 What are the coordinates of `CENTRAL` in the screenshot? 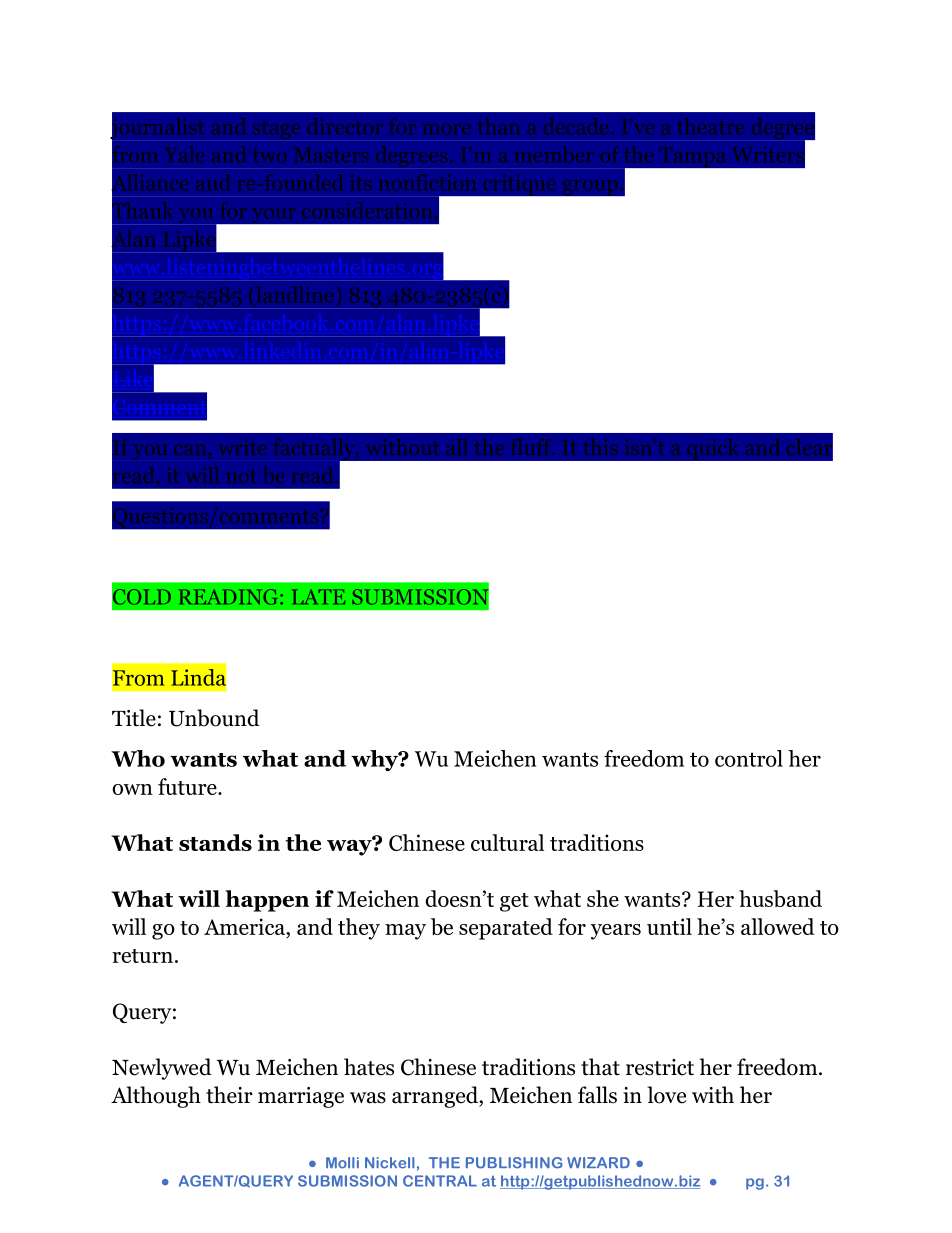 It's located at (440, 1181).
